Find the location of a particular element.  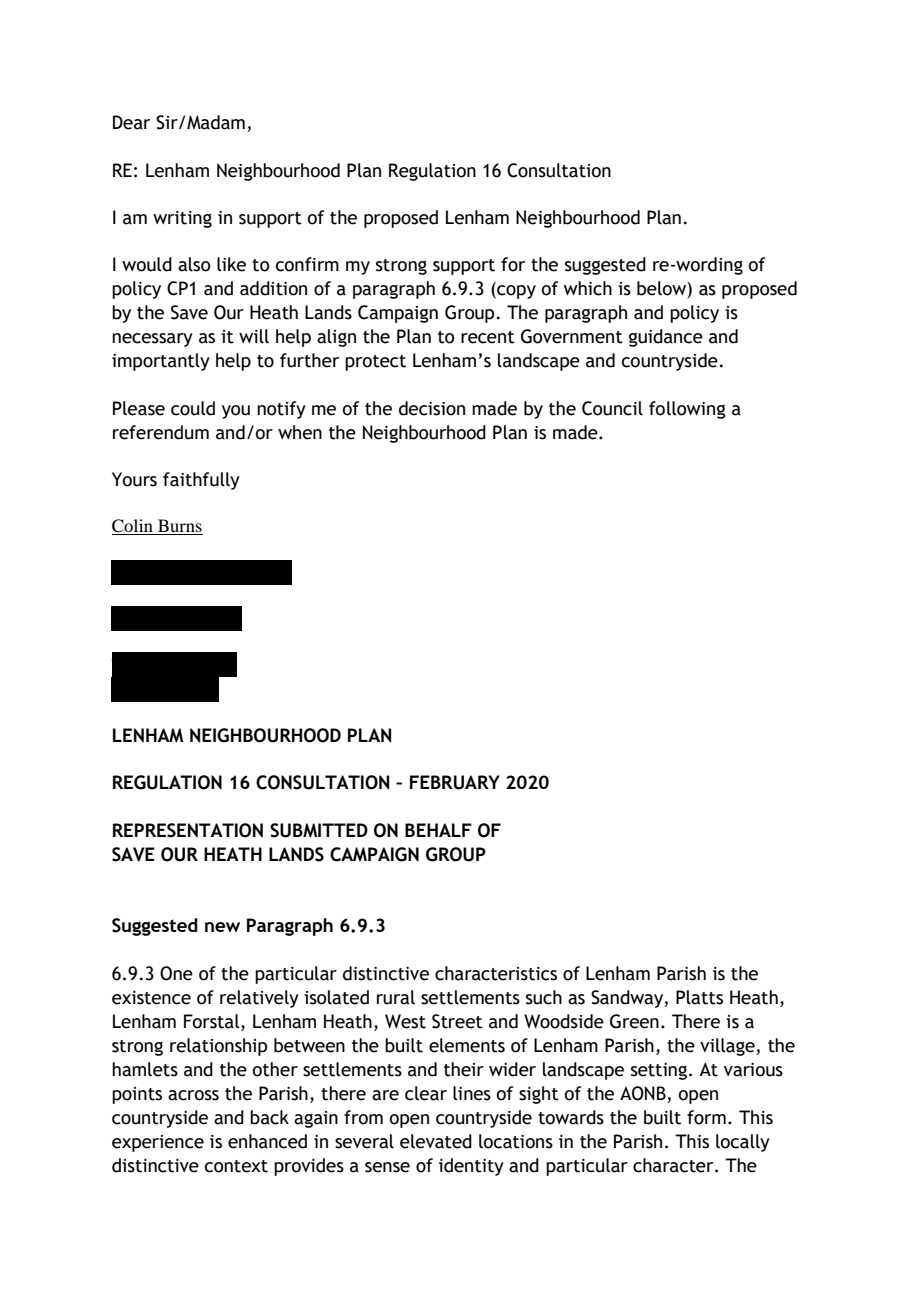

elevated is located at coordinates (436, 1141).
